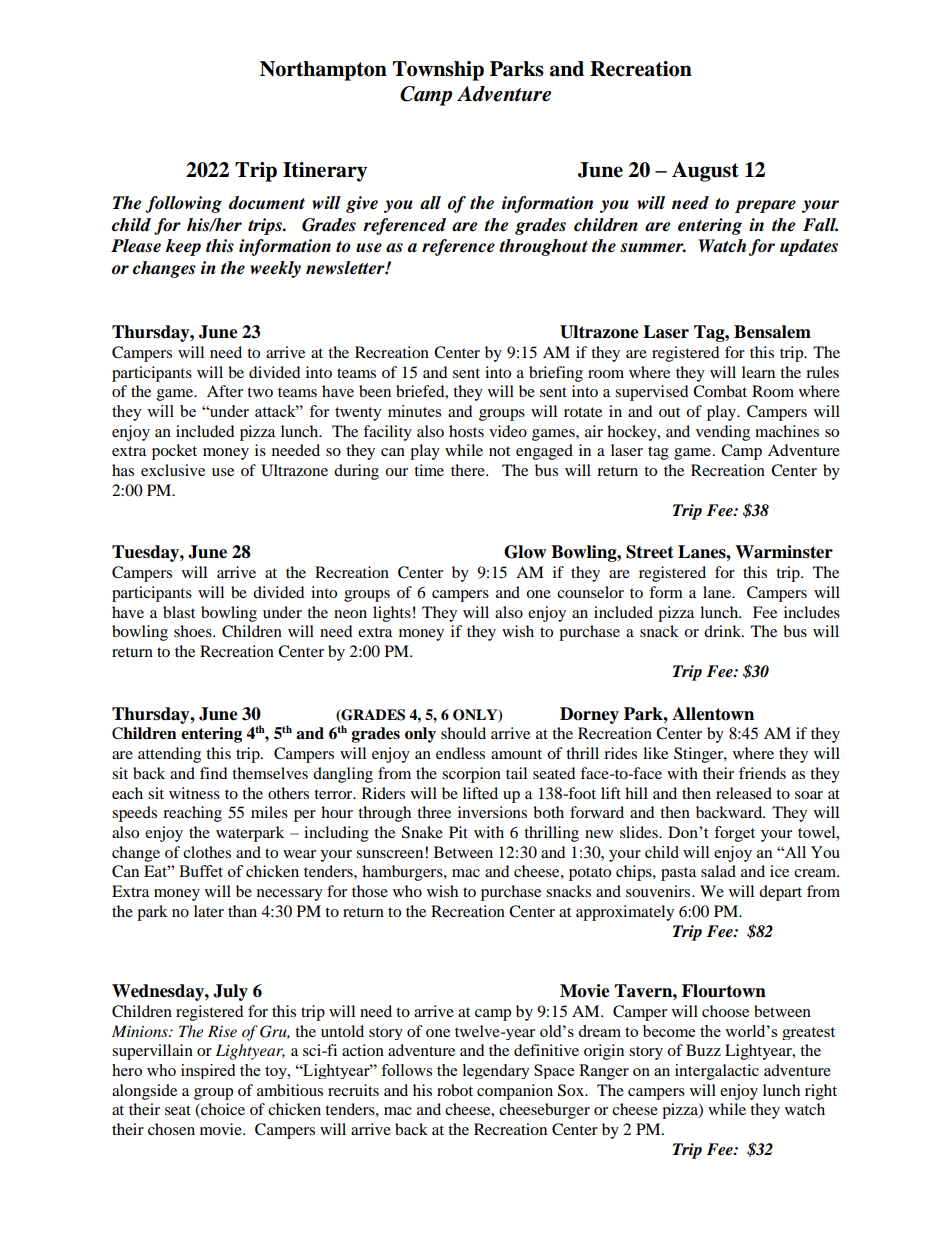 The image size is (952, 1233). Describe the element at coordinates (469, 470) in the screenshot. I see `there` at that location.
